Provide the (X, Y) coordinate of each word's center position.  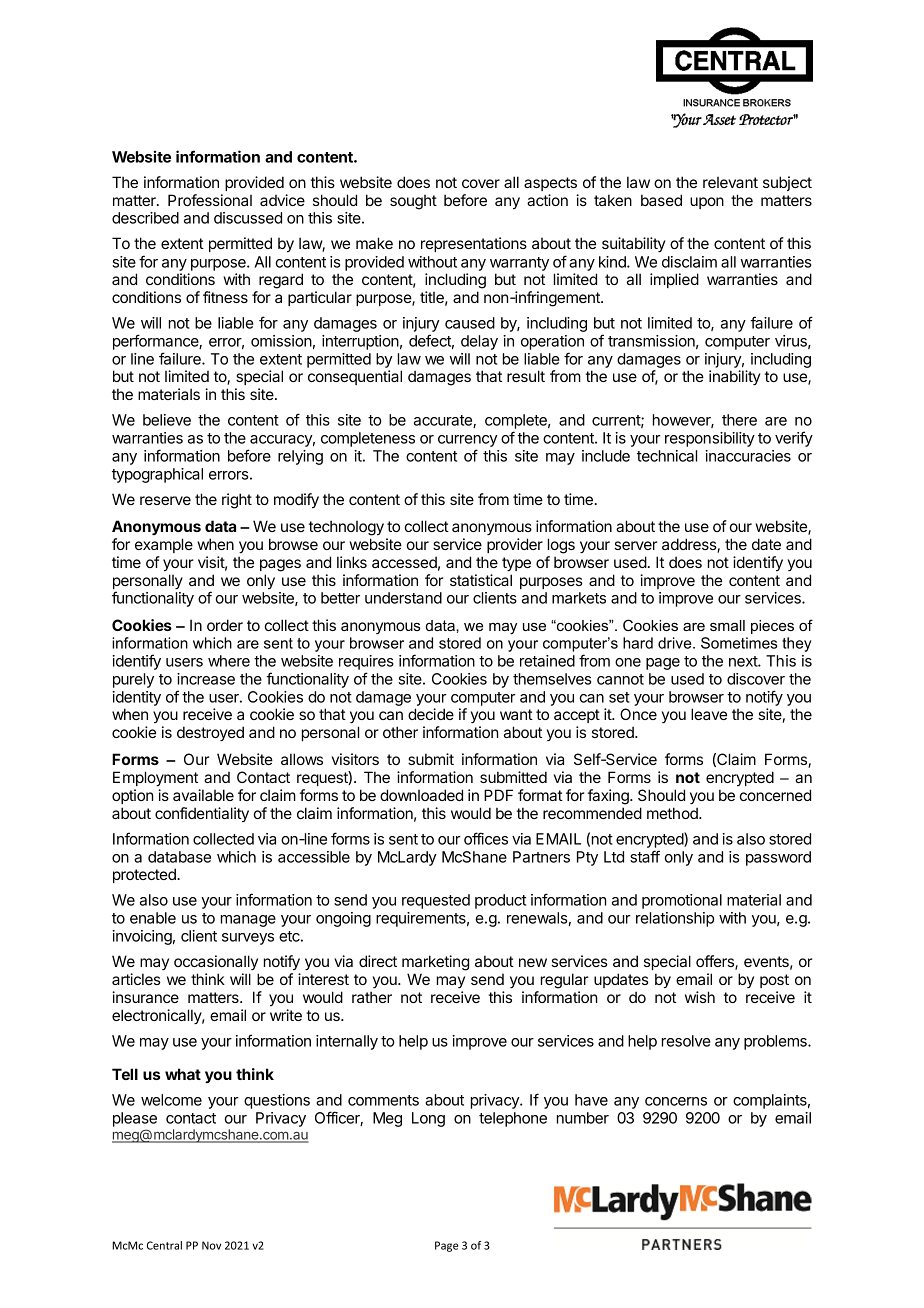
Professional (210, 200)
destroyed (210, 733)
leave (709, 714)
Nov (211, 1245)
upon (707, 203)
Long (428, 1119)
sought (413, 202)
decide (431, 714)
